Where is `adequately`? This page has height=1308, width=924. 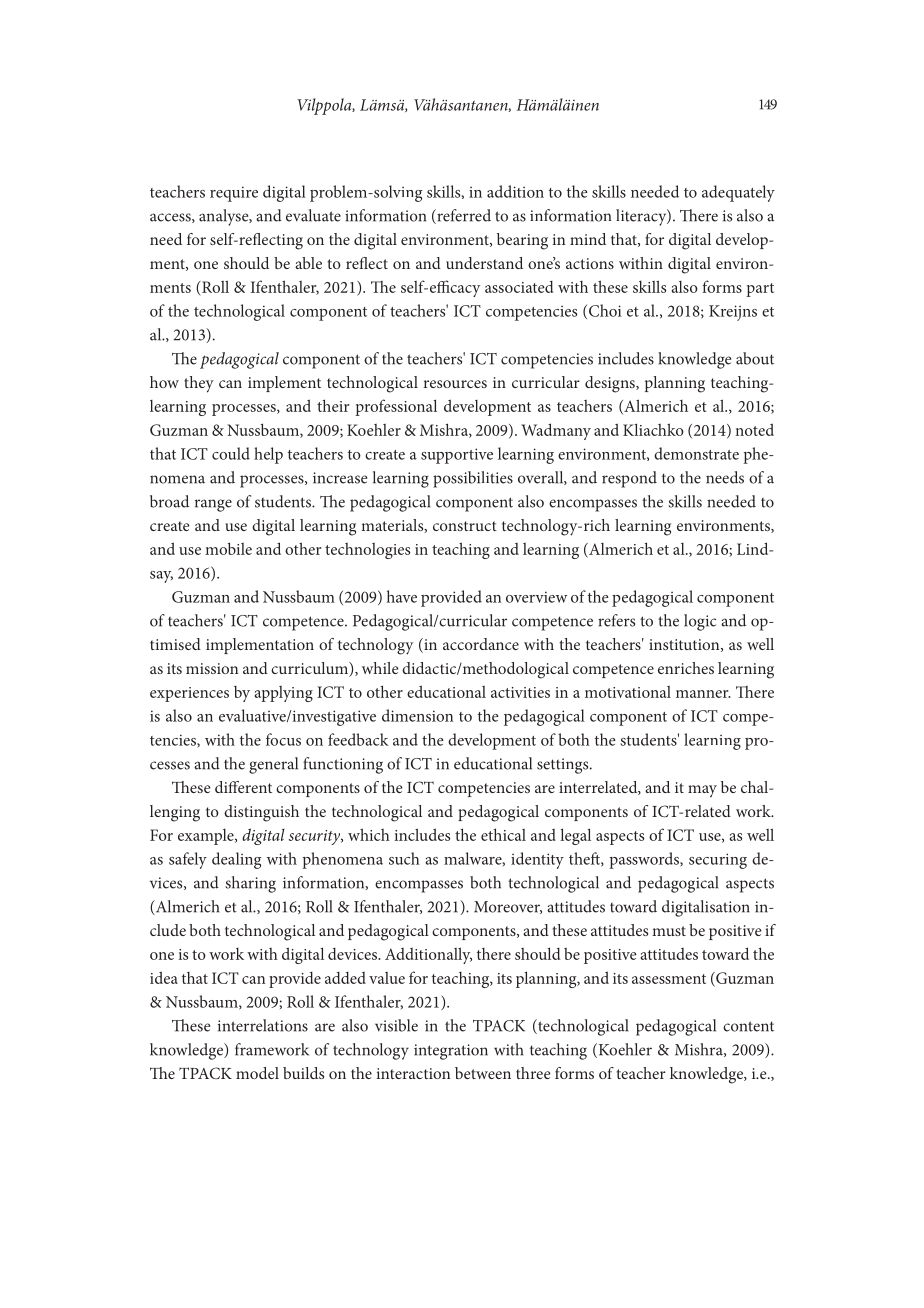
adequately is located at coordinates (738, 193).
